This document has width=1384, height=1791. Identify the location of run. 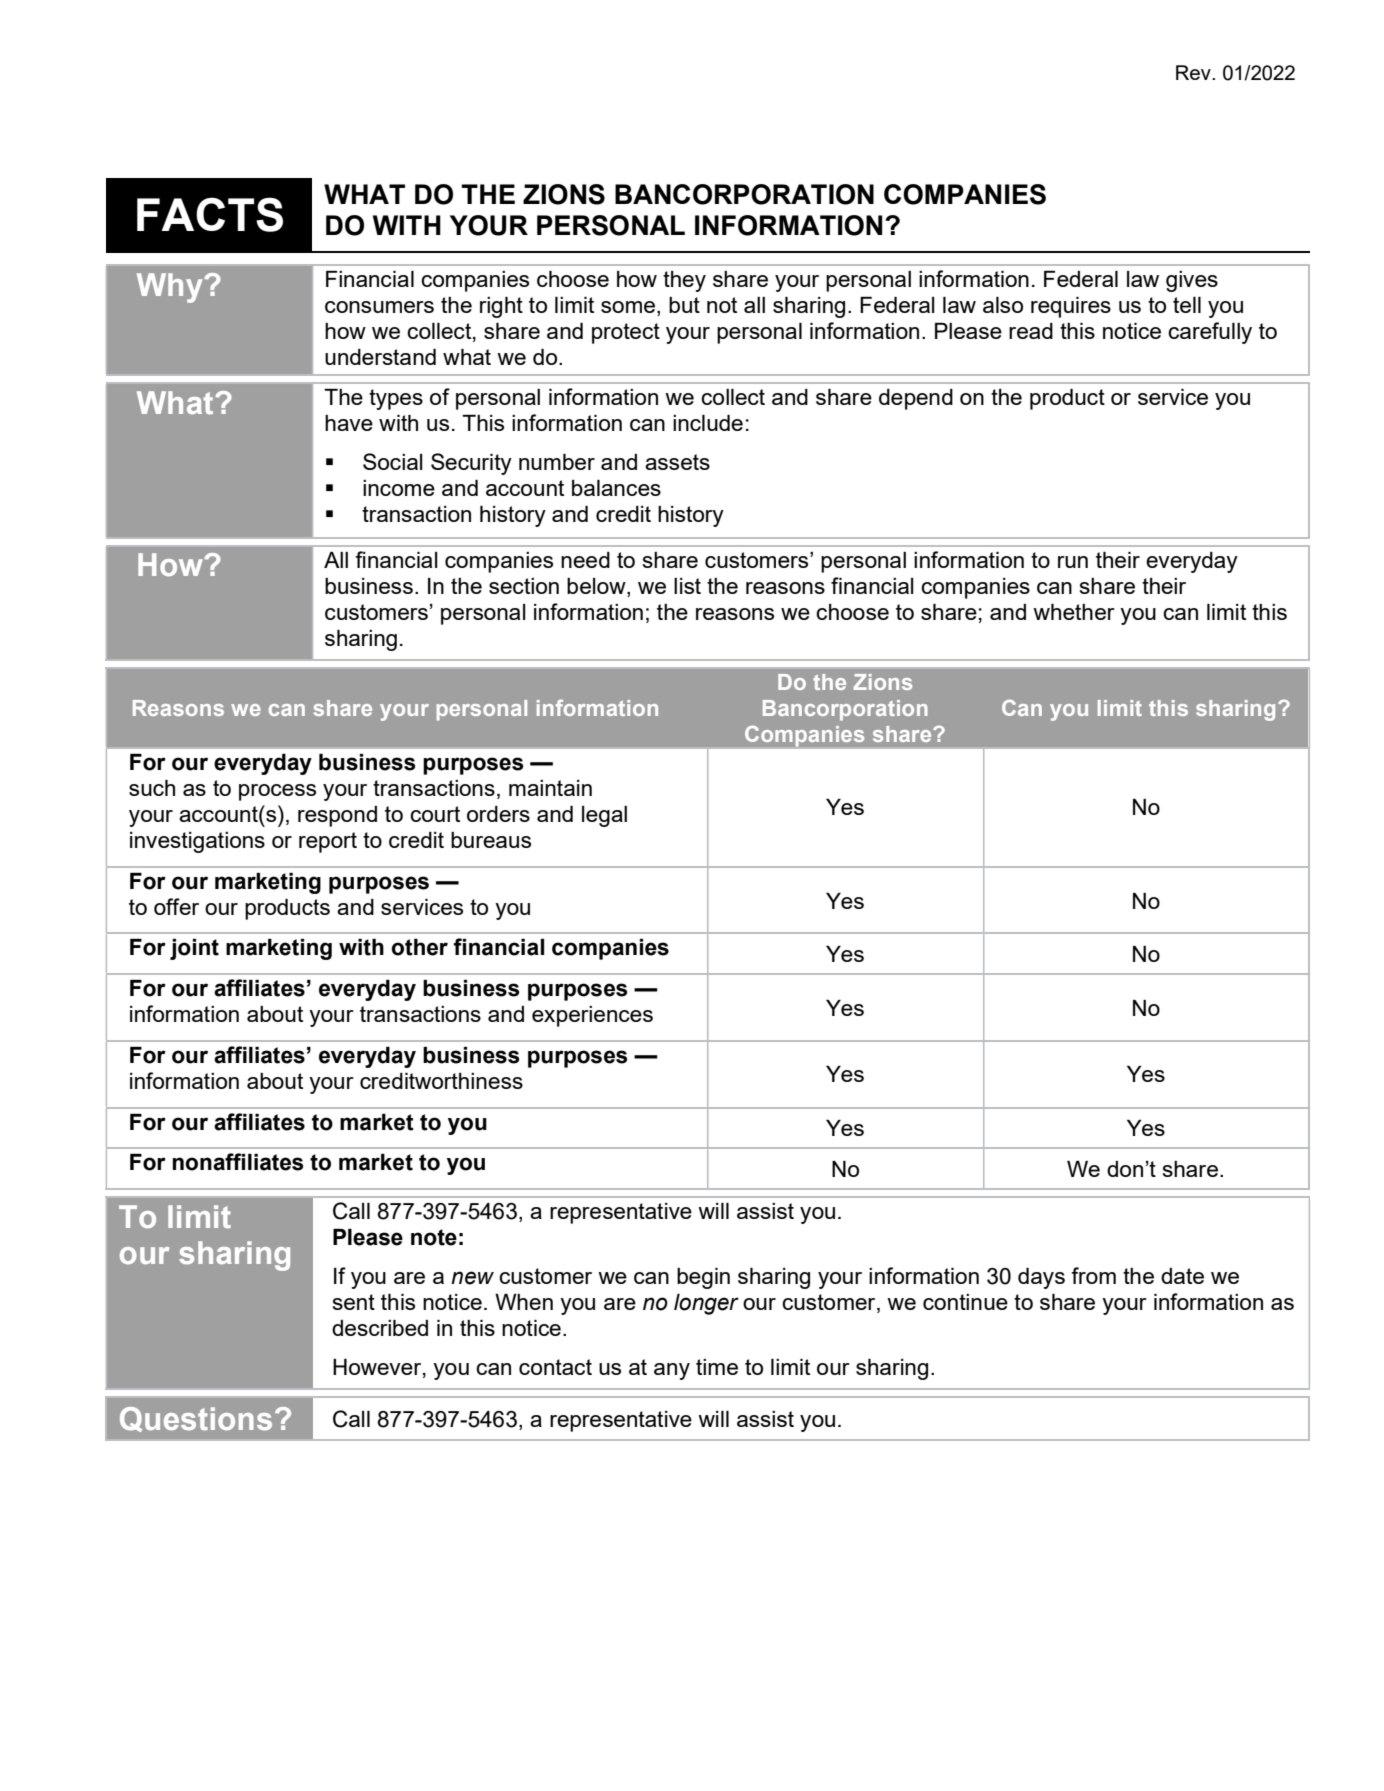
(1073, 562).
